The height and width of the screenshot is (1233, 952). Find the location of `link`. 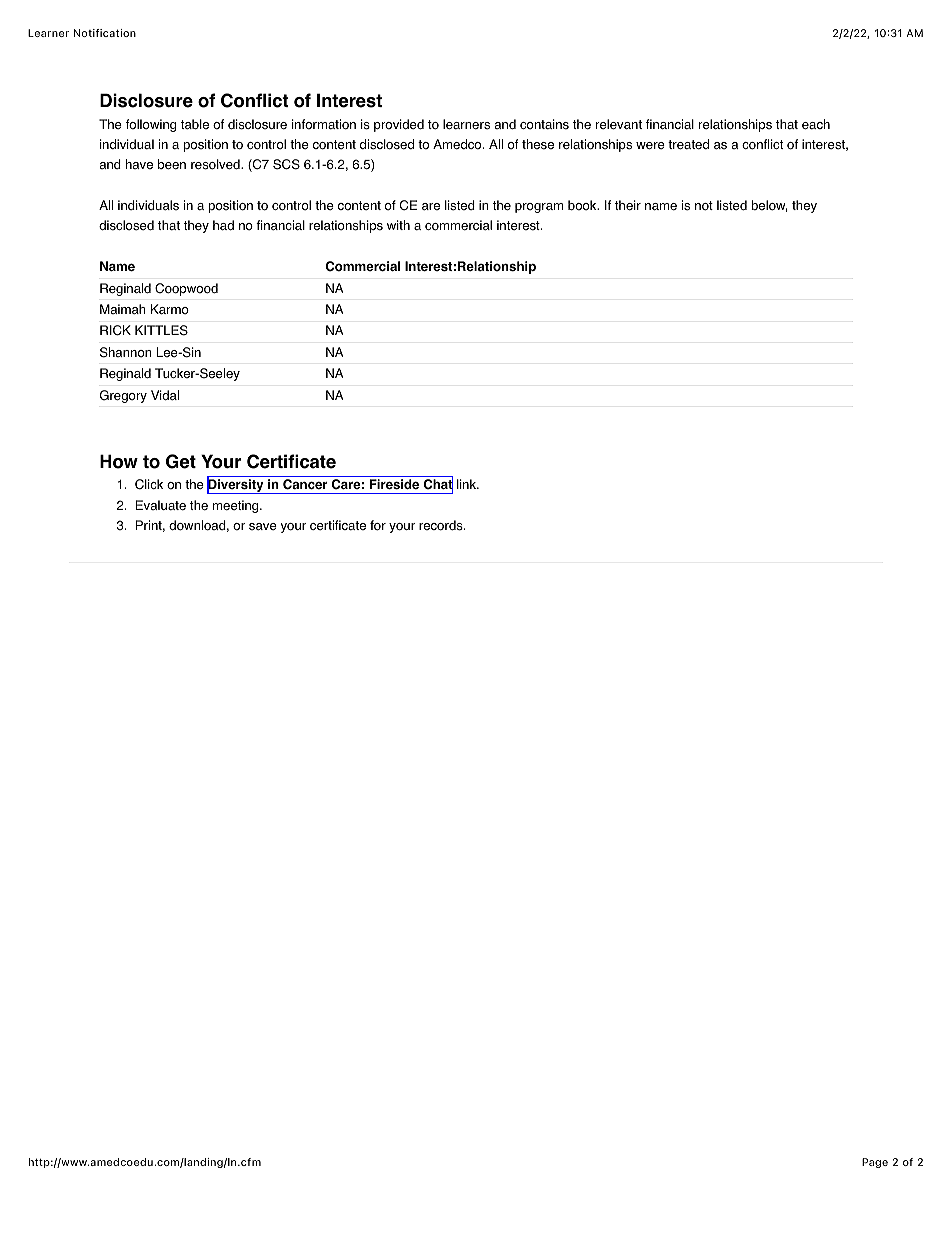

link is located at coordinates (468, 484).
